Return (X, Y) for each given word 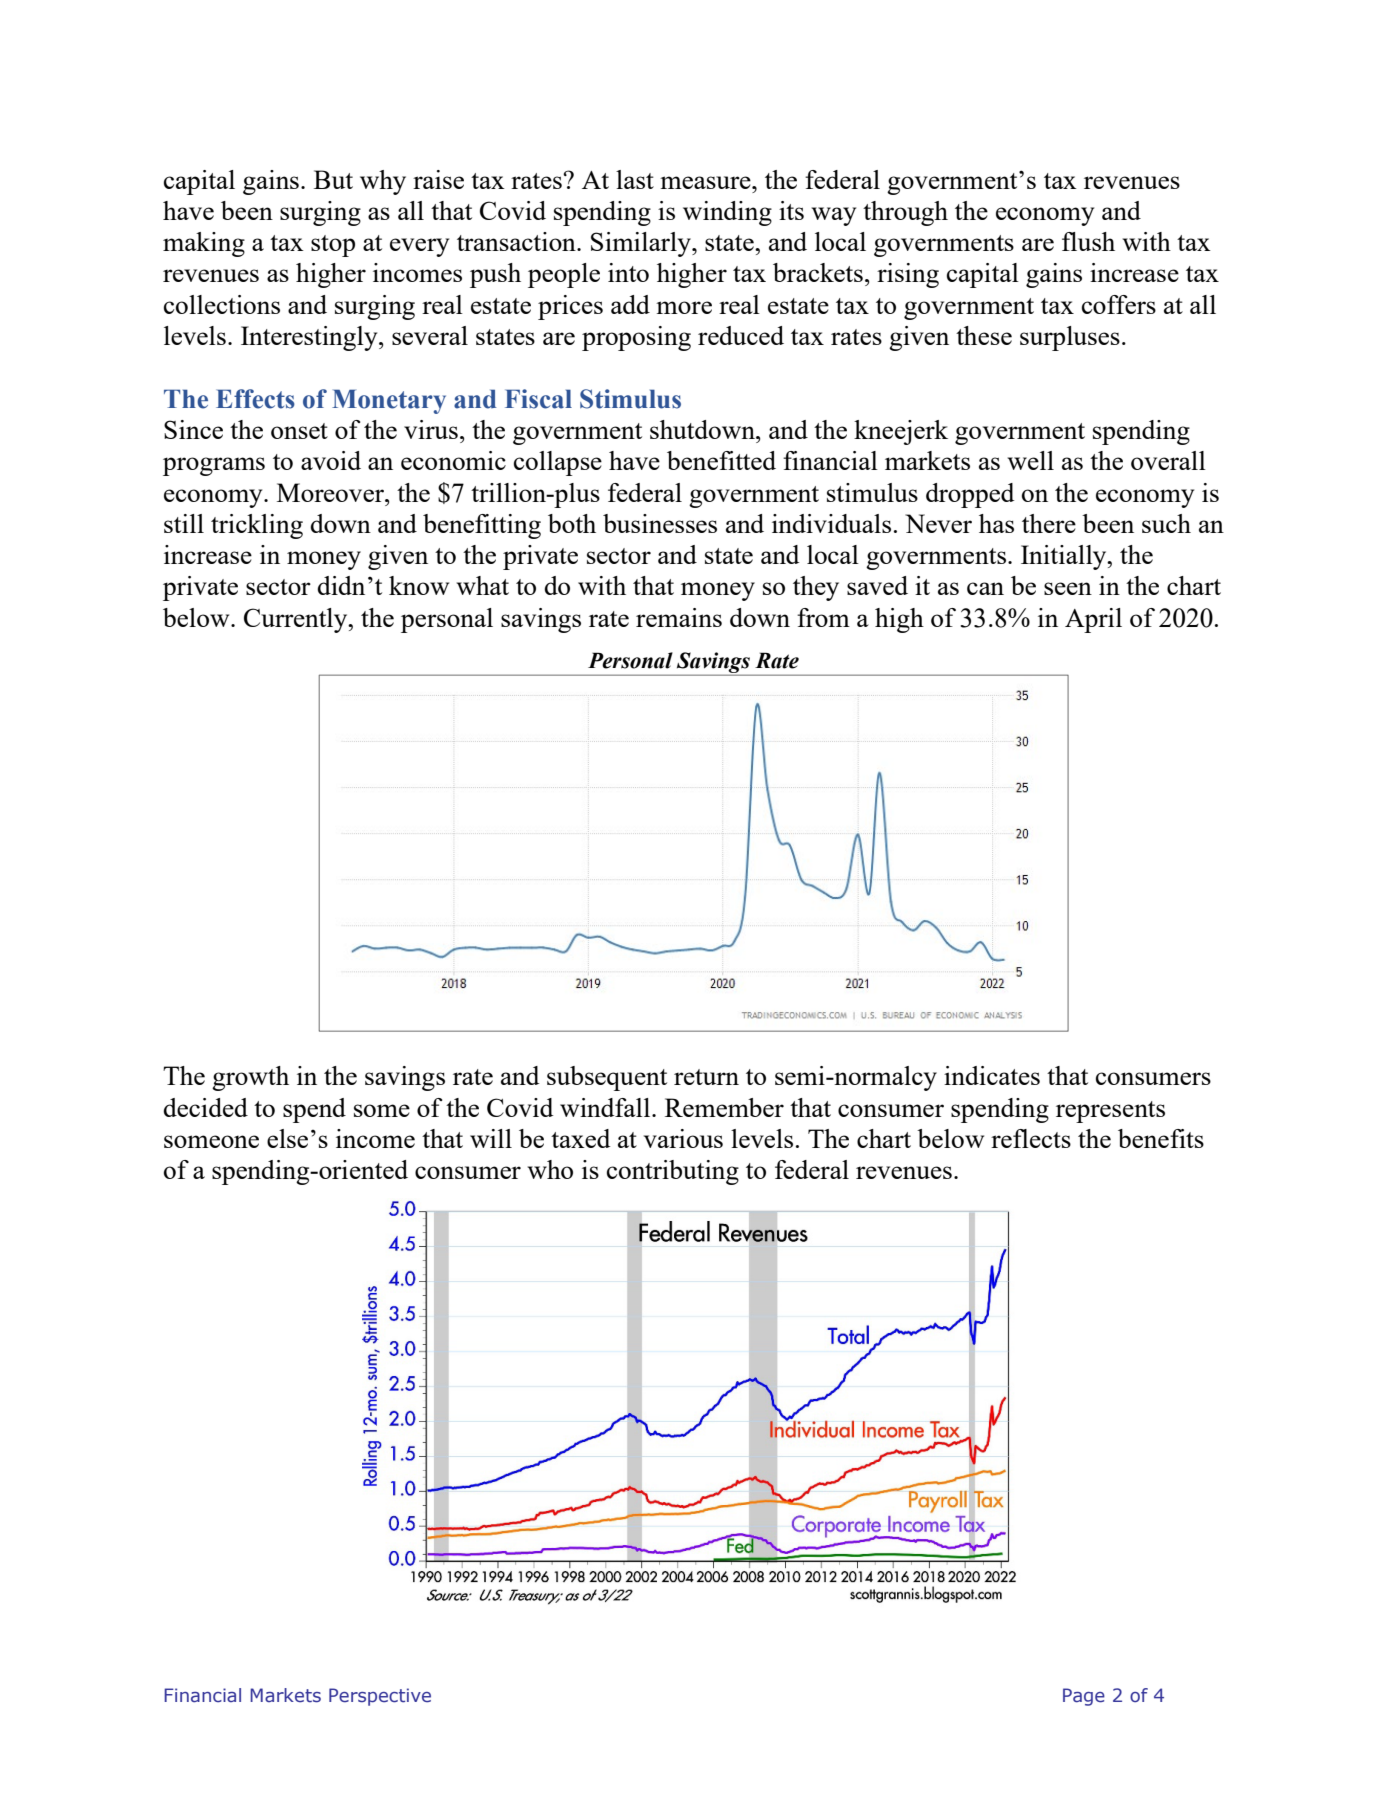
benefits (1161, 1138)
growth (250, 1078)
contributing (673, 1172)
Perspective (380, 1697)
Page (1084, 1697)
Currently (297, 620)
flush (1088, 241)
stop (333, 246)
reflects (1031, 1138)
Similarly (642, 244)
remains (679, 617)
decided (205, 1107)
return (706, 1077)
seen (1068, 588)
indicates (992, 1075)
